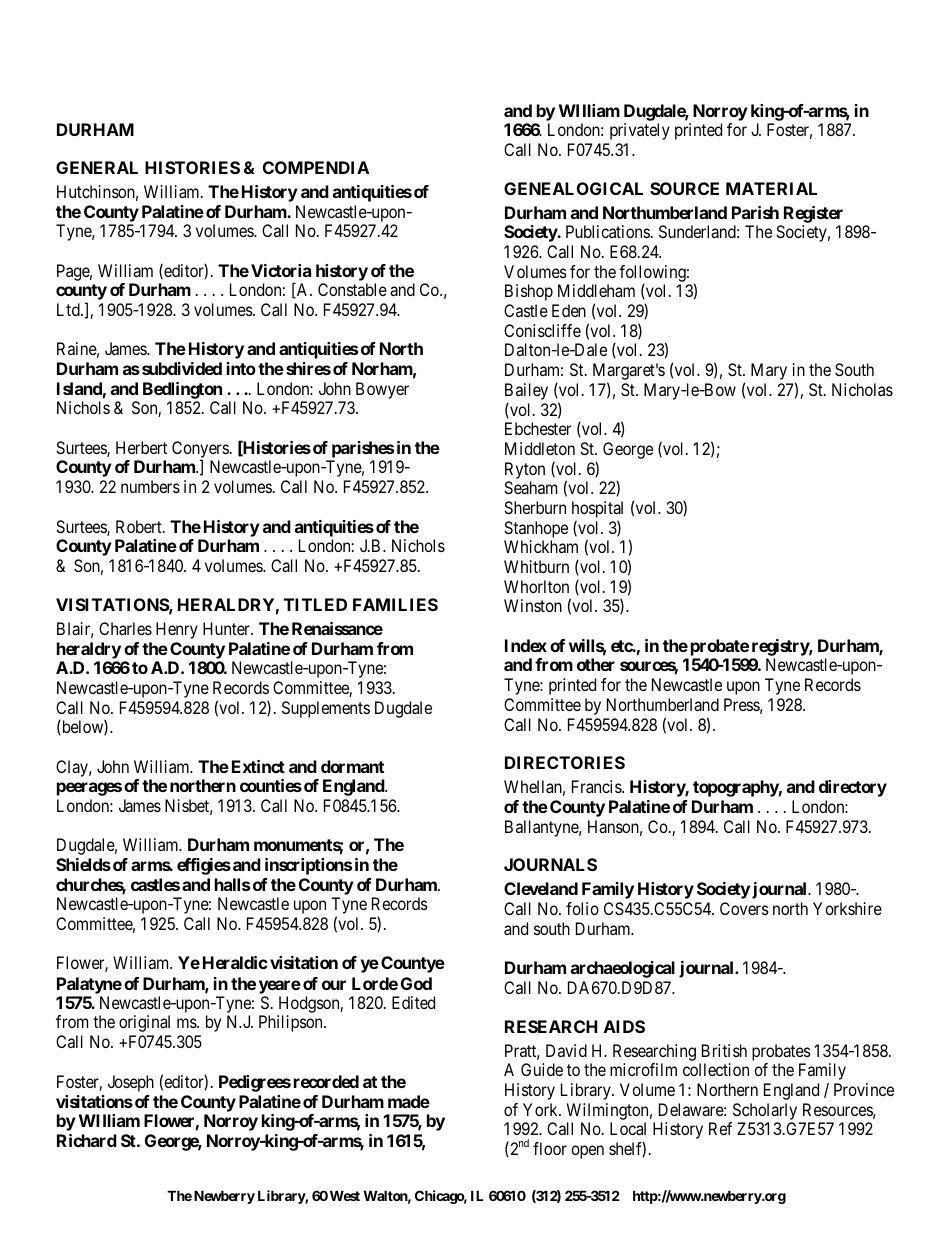  What do you see at coordinates (177, 630) in the page?
I see `Henry` at bounding box center [177, 630].
